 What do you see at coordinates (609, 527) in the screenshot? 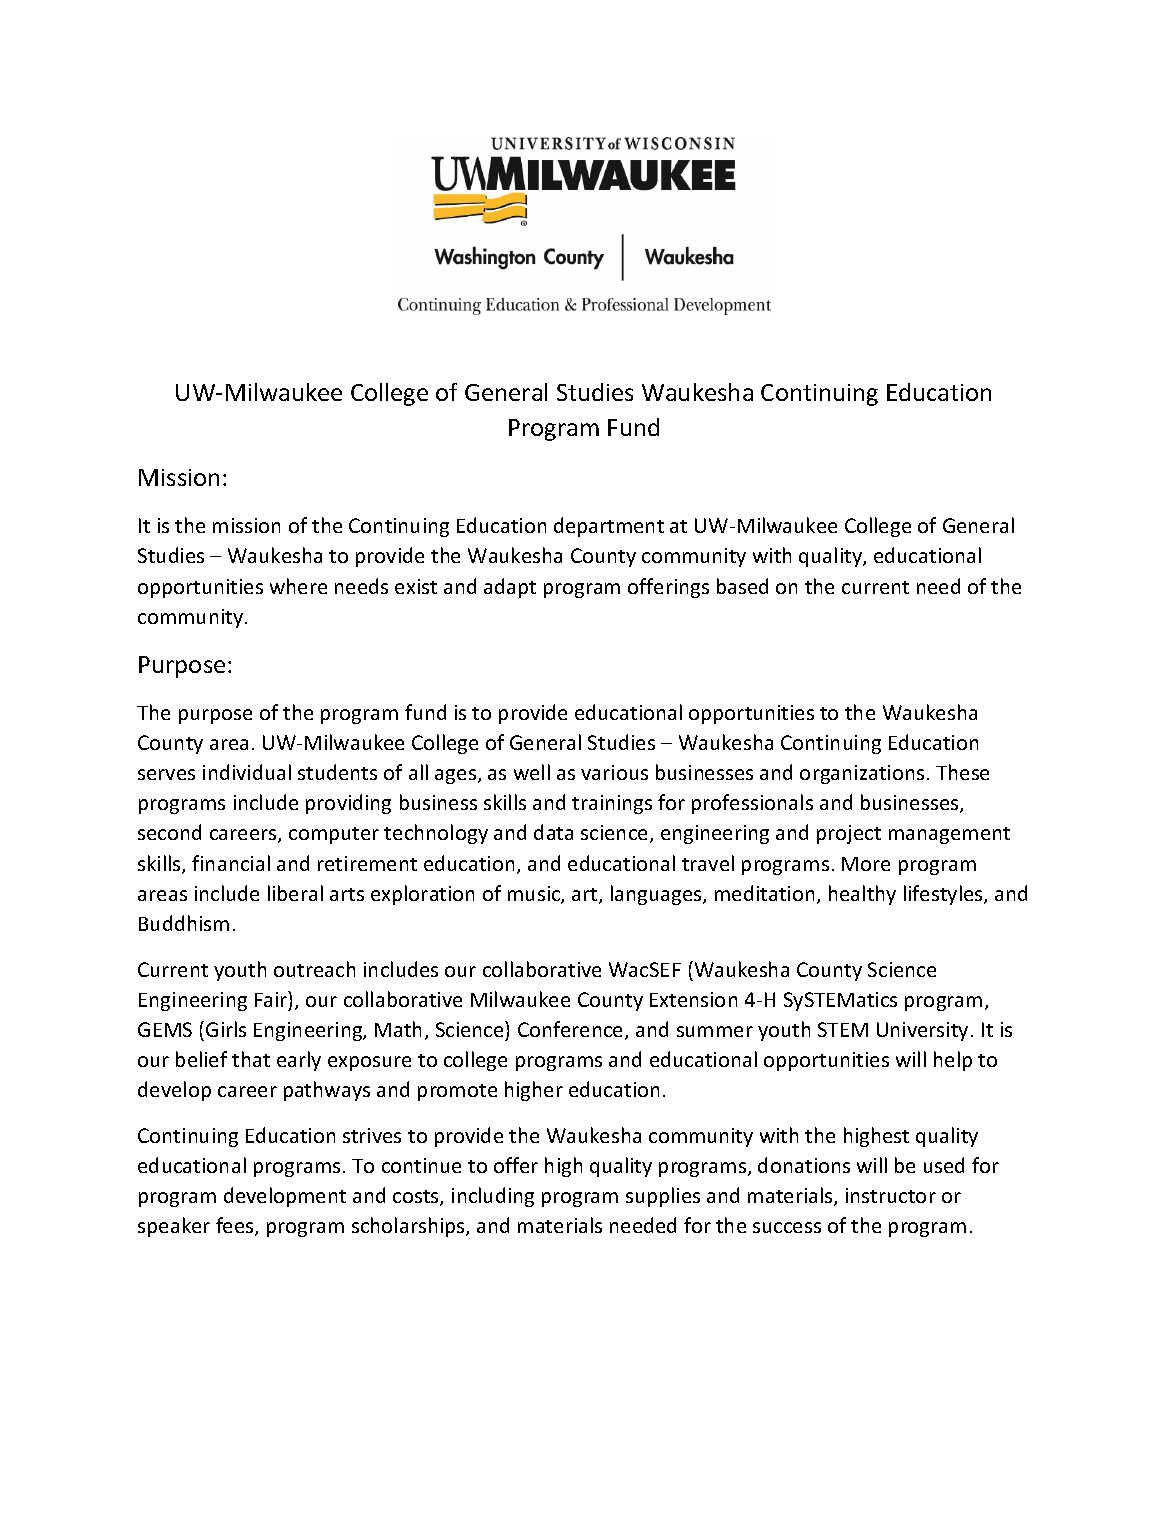
I see `department` at bounding box center [609, 527].
